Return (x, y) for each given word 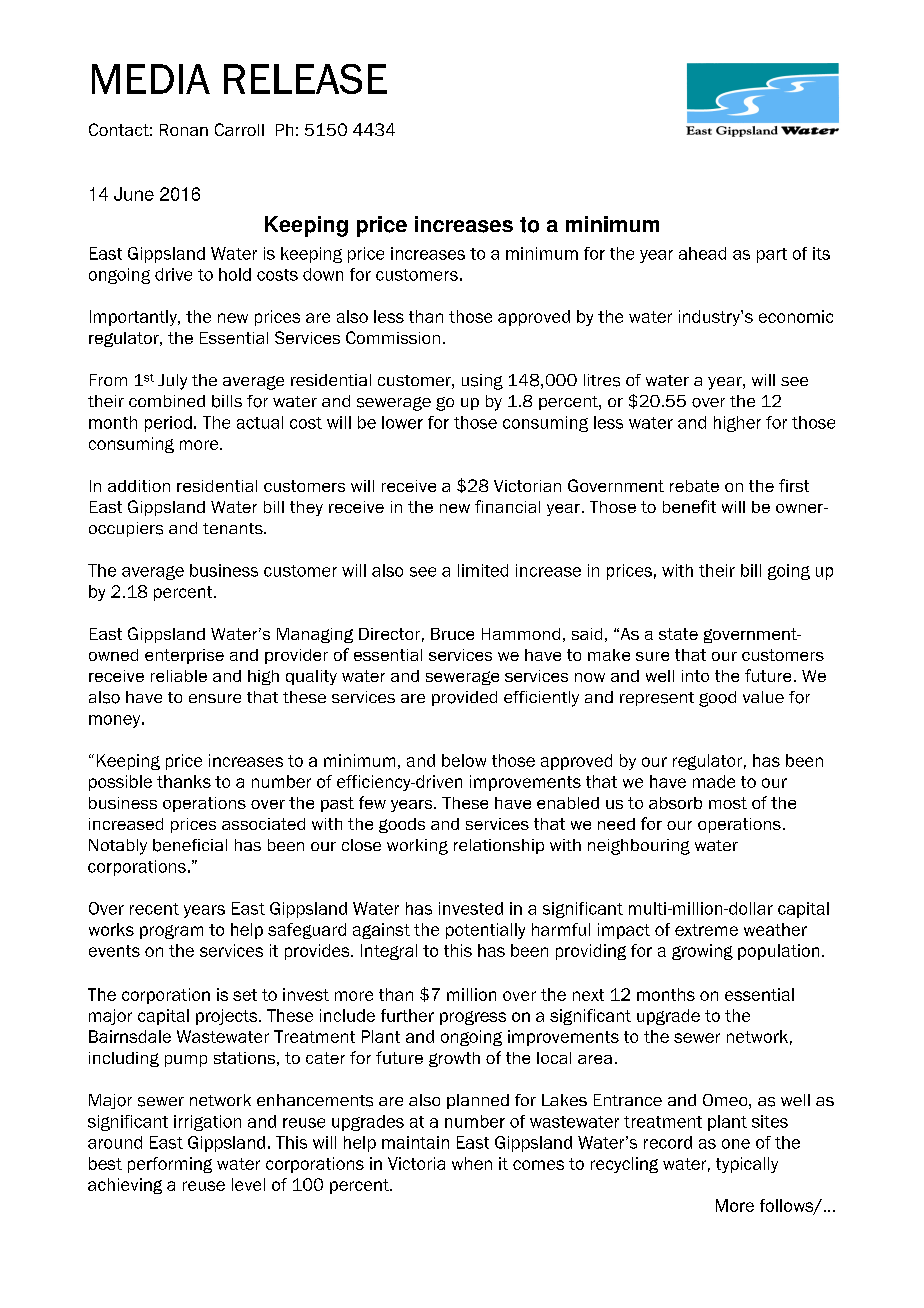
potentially (485, 931)
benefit (689, 506)
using (482, 382)
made (714, 781)
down (323, 274)
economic (796, 316)
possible (120, 783)
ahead (702, 253)
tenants (234, 528)
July (172, 382)
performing (170, 1165)
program (171, 932)
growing (702, 952)
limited (483, 570)
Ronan (184, 130)
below (464, 760)
